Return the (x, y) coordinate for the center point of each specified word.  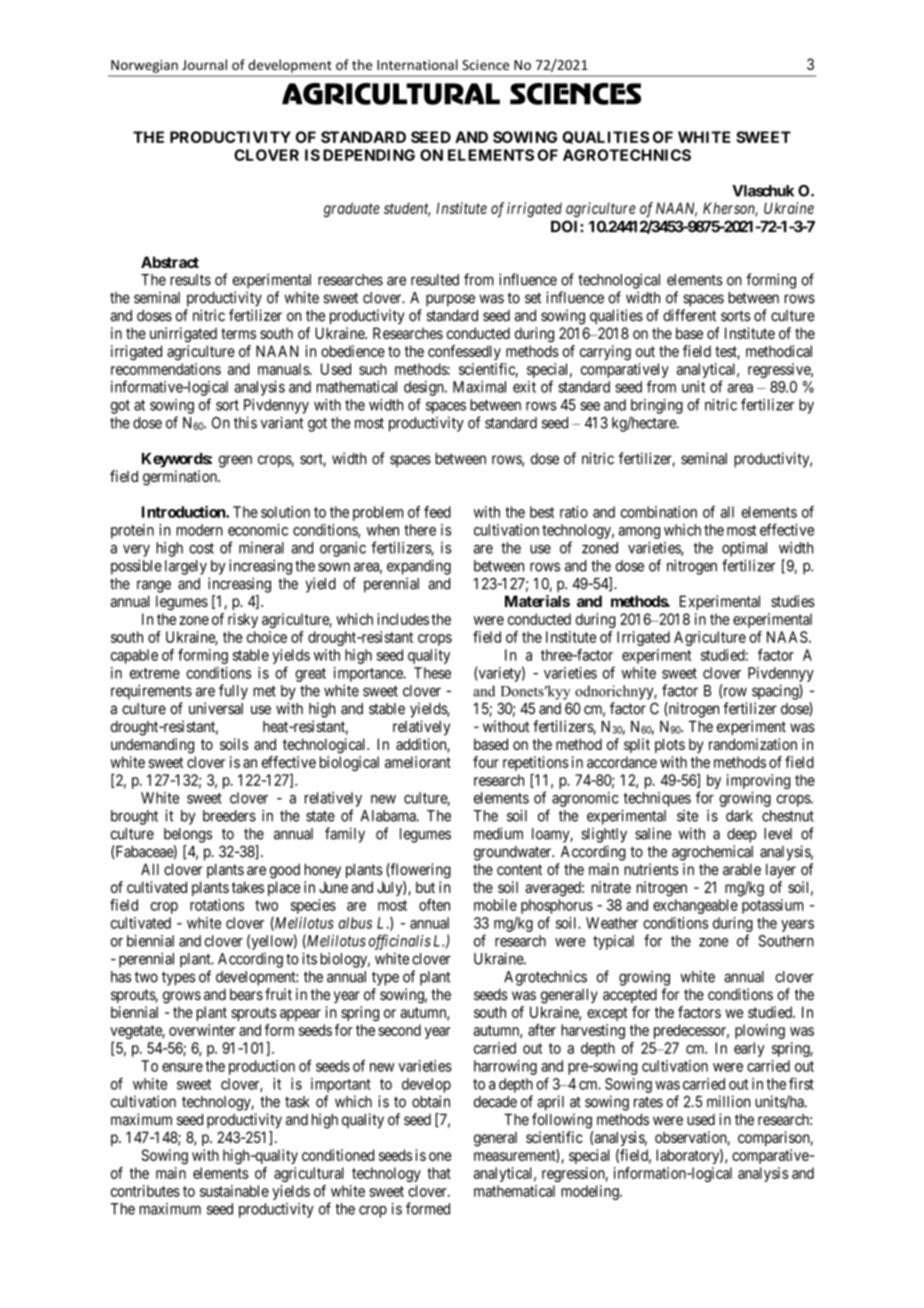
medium (498, 833)
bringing (657, 406)
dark (739, 816)
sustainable (234, 1191)
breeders (229, 816)
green (235, 461)
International (417, 64)
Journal (204, 64)
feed (437, 512)
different (689, 315)
